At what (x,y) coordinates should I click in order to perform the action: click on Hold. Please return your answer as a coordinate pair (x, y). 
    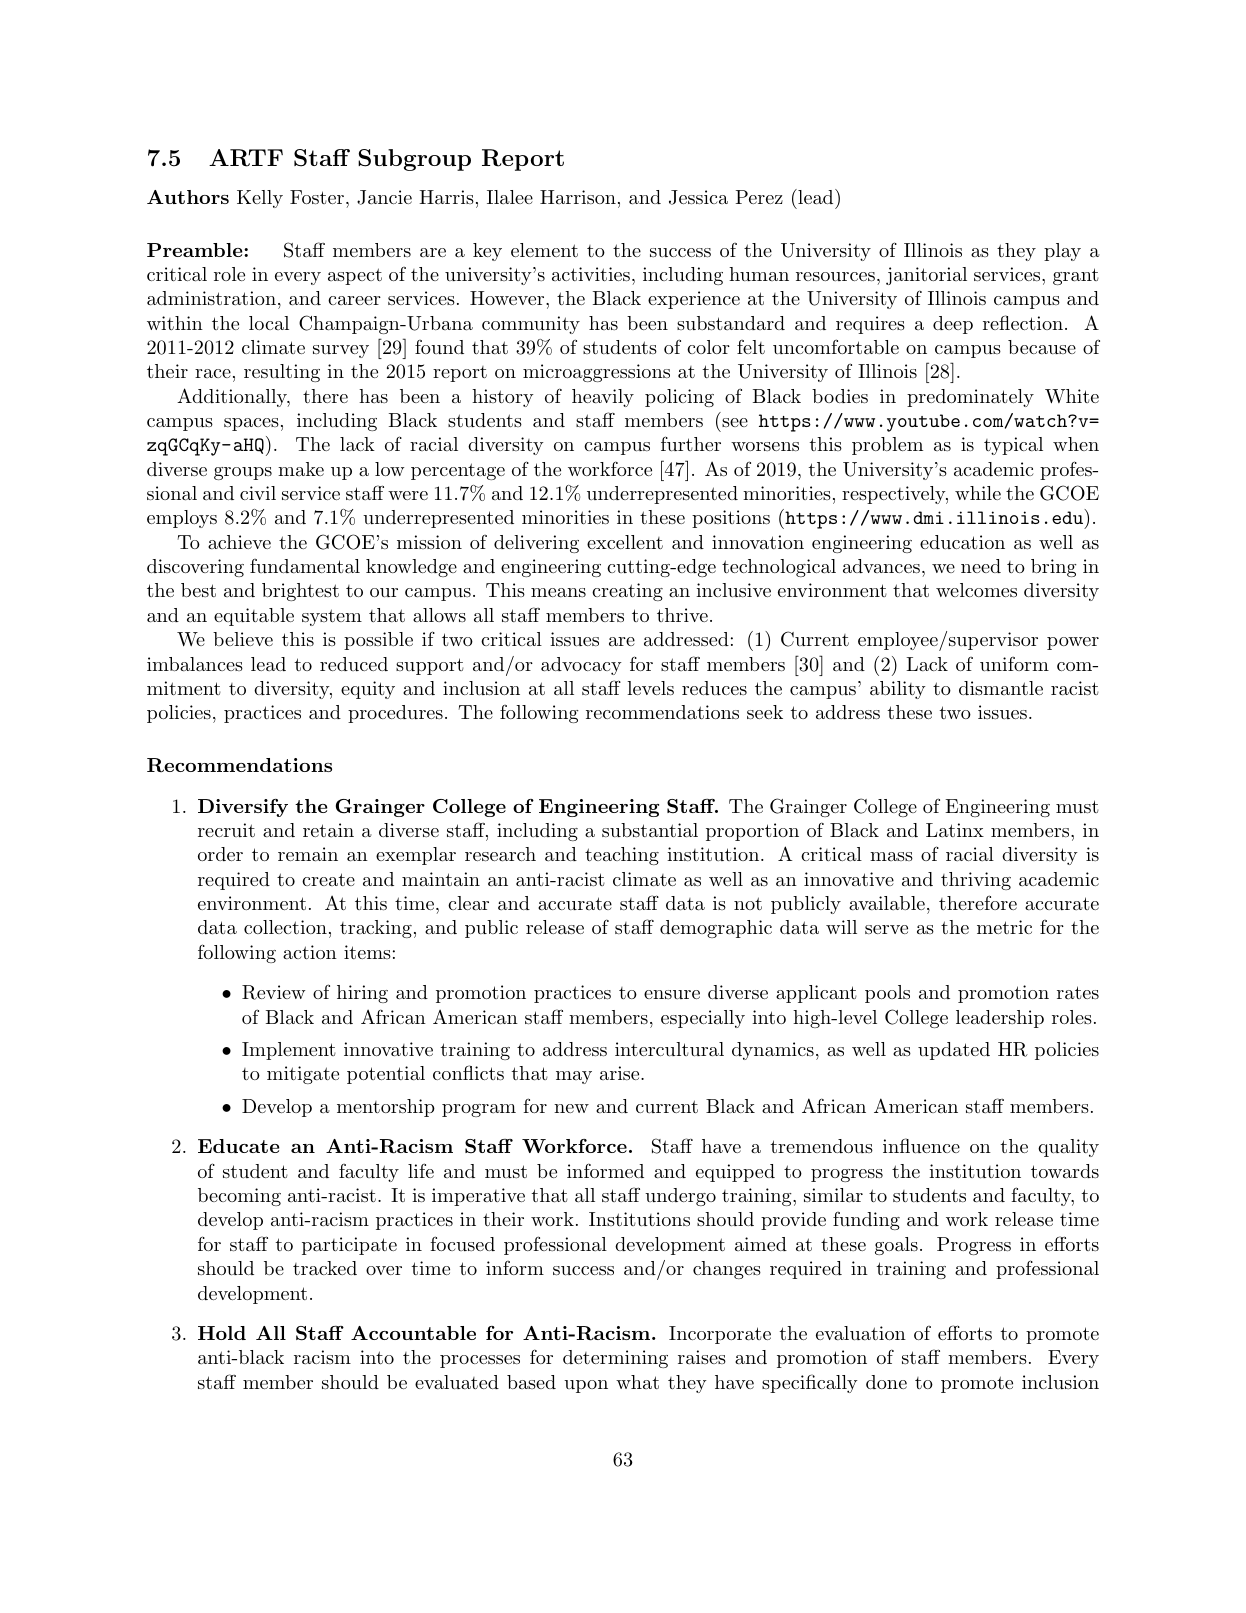
    Looking at the image, I should click on (222, 1333).
